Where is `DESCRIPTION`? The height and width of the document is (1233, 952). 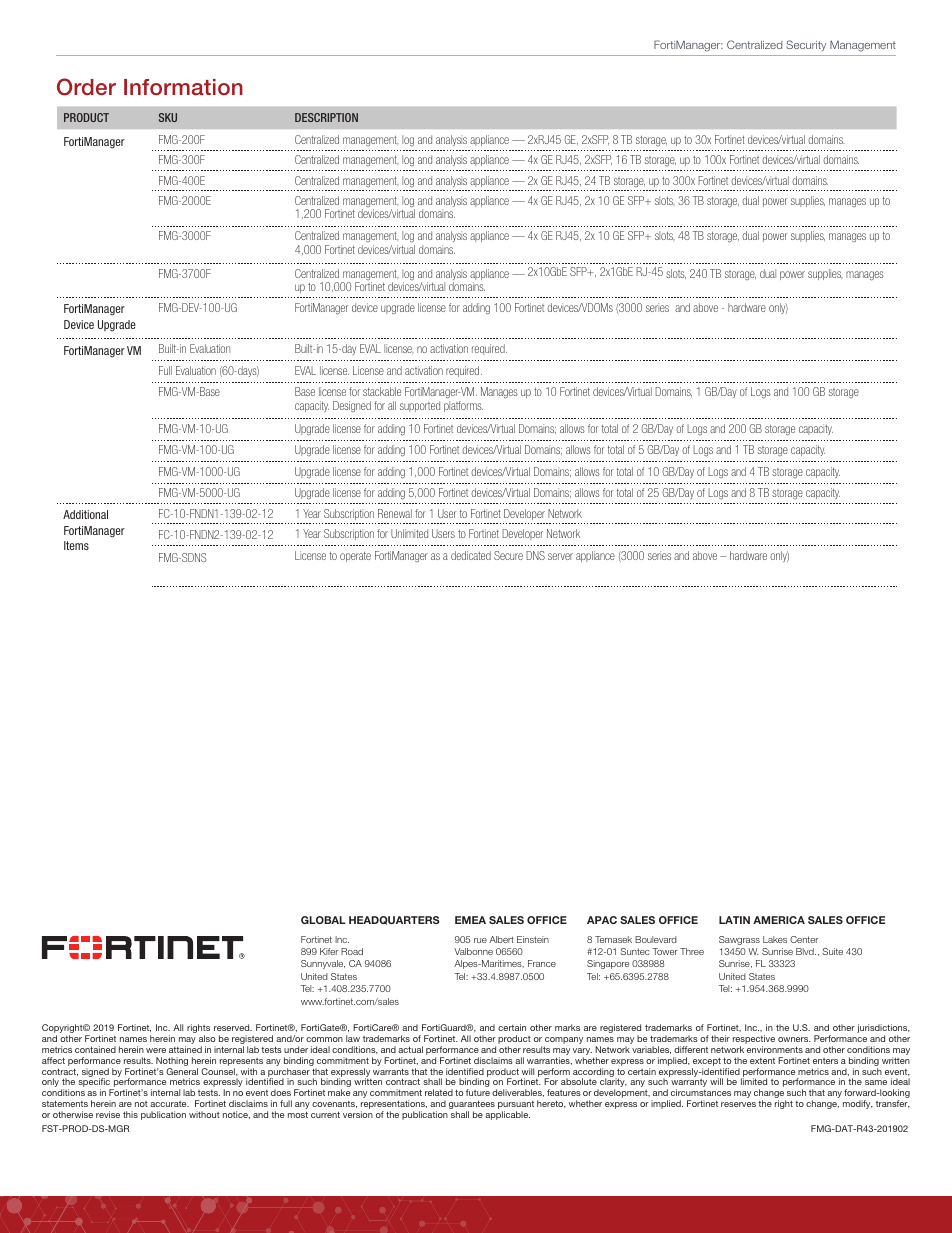 DESCRIPTION is located at coordinates (326, 117).
